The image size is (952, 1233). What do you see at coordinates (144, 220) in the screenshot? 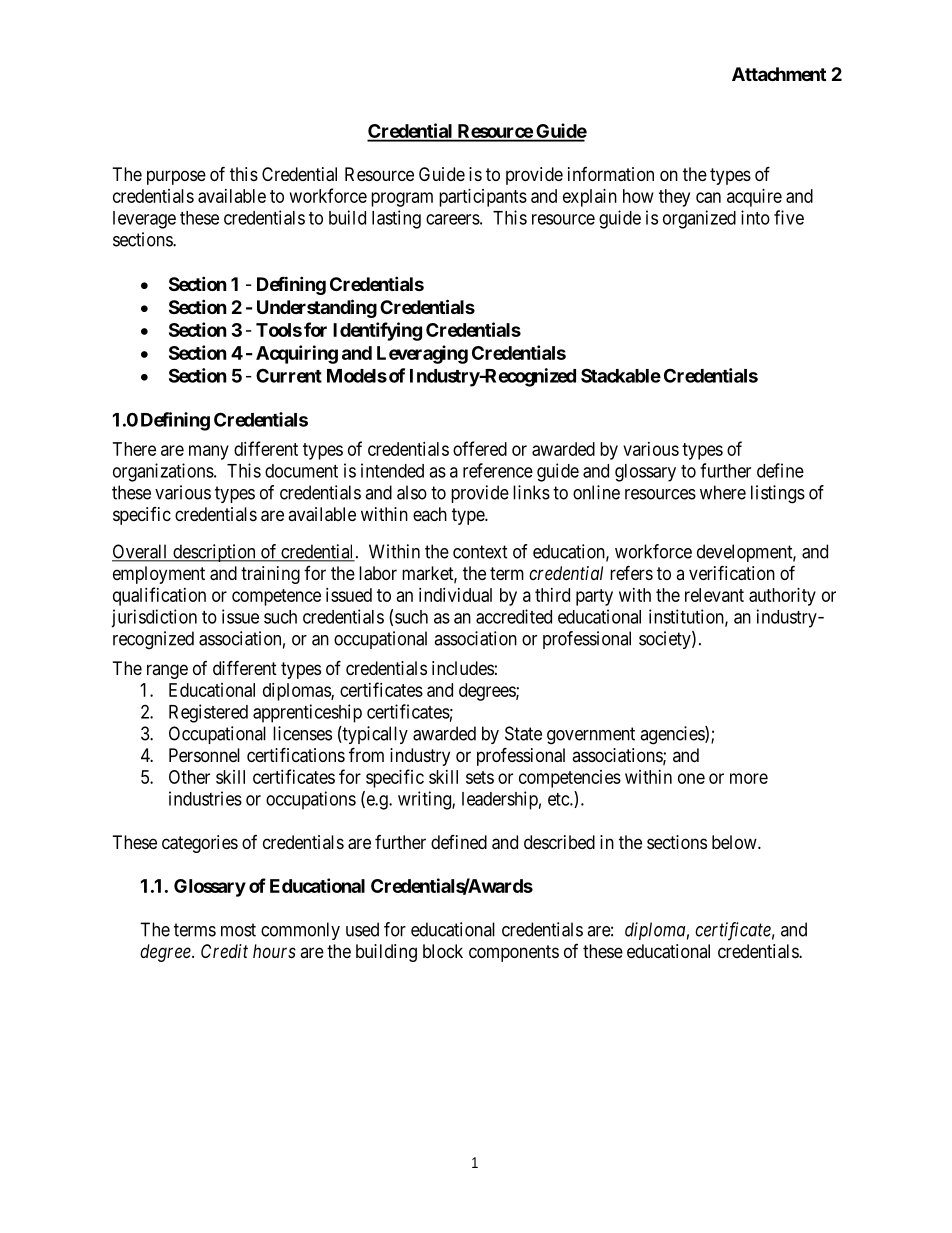
I see `leverage` at bounding box center [144, 220].
